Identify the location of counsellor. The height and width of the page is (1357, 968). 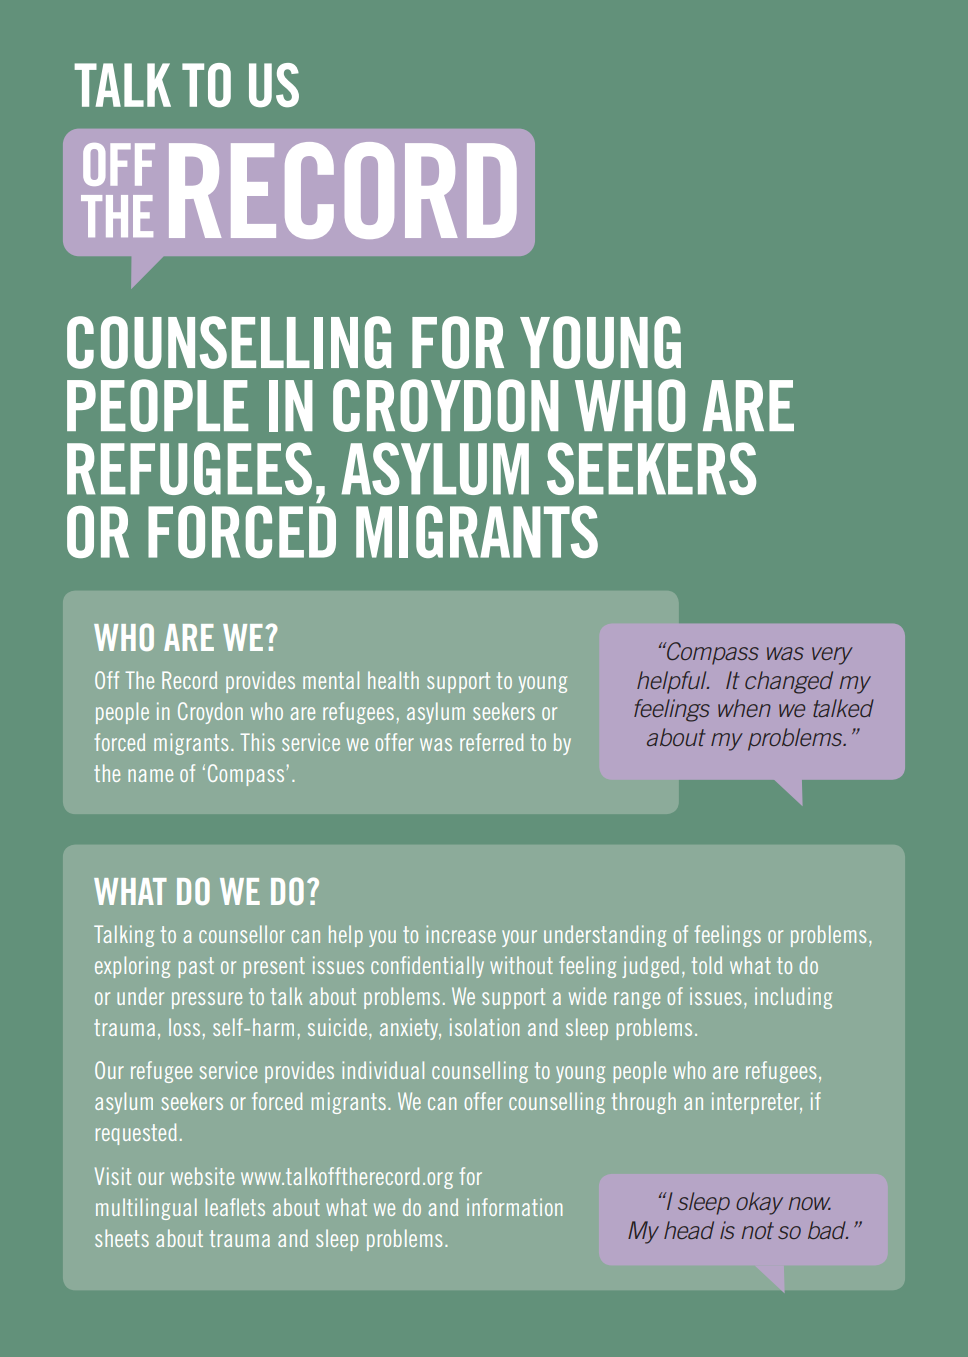
(242, 934).
